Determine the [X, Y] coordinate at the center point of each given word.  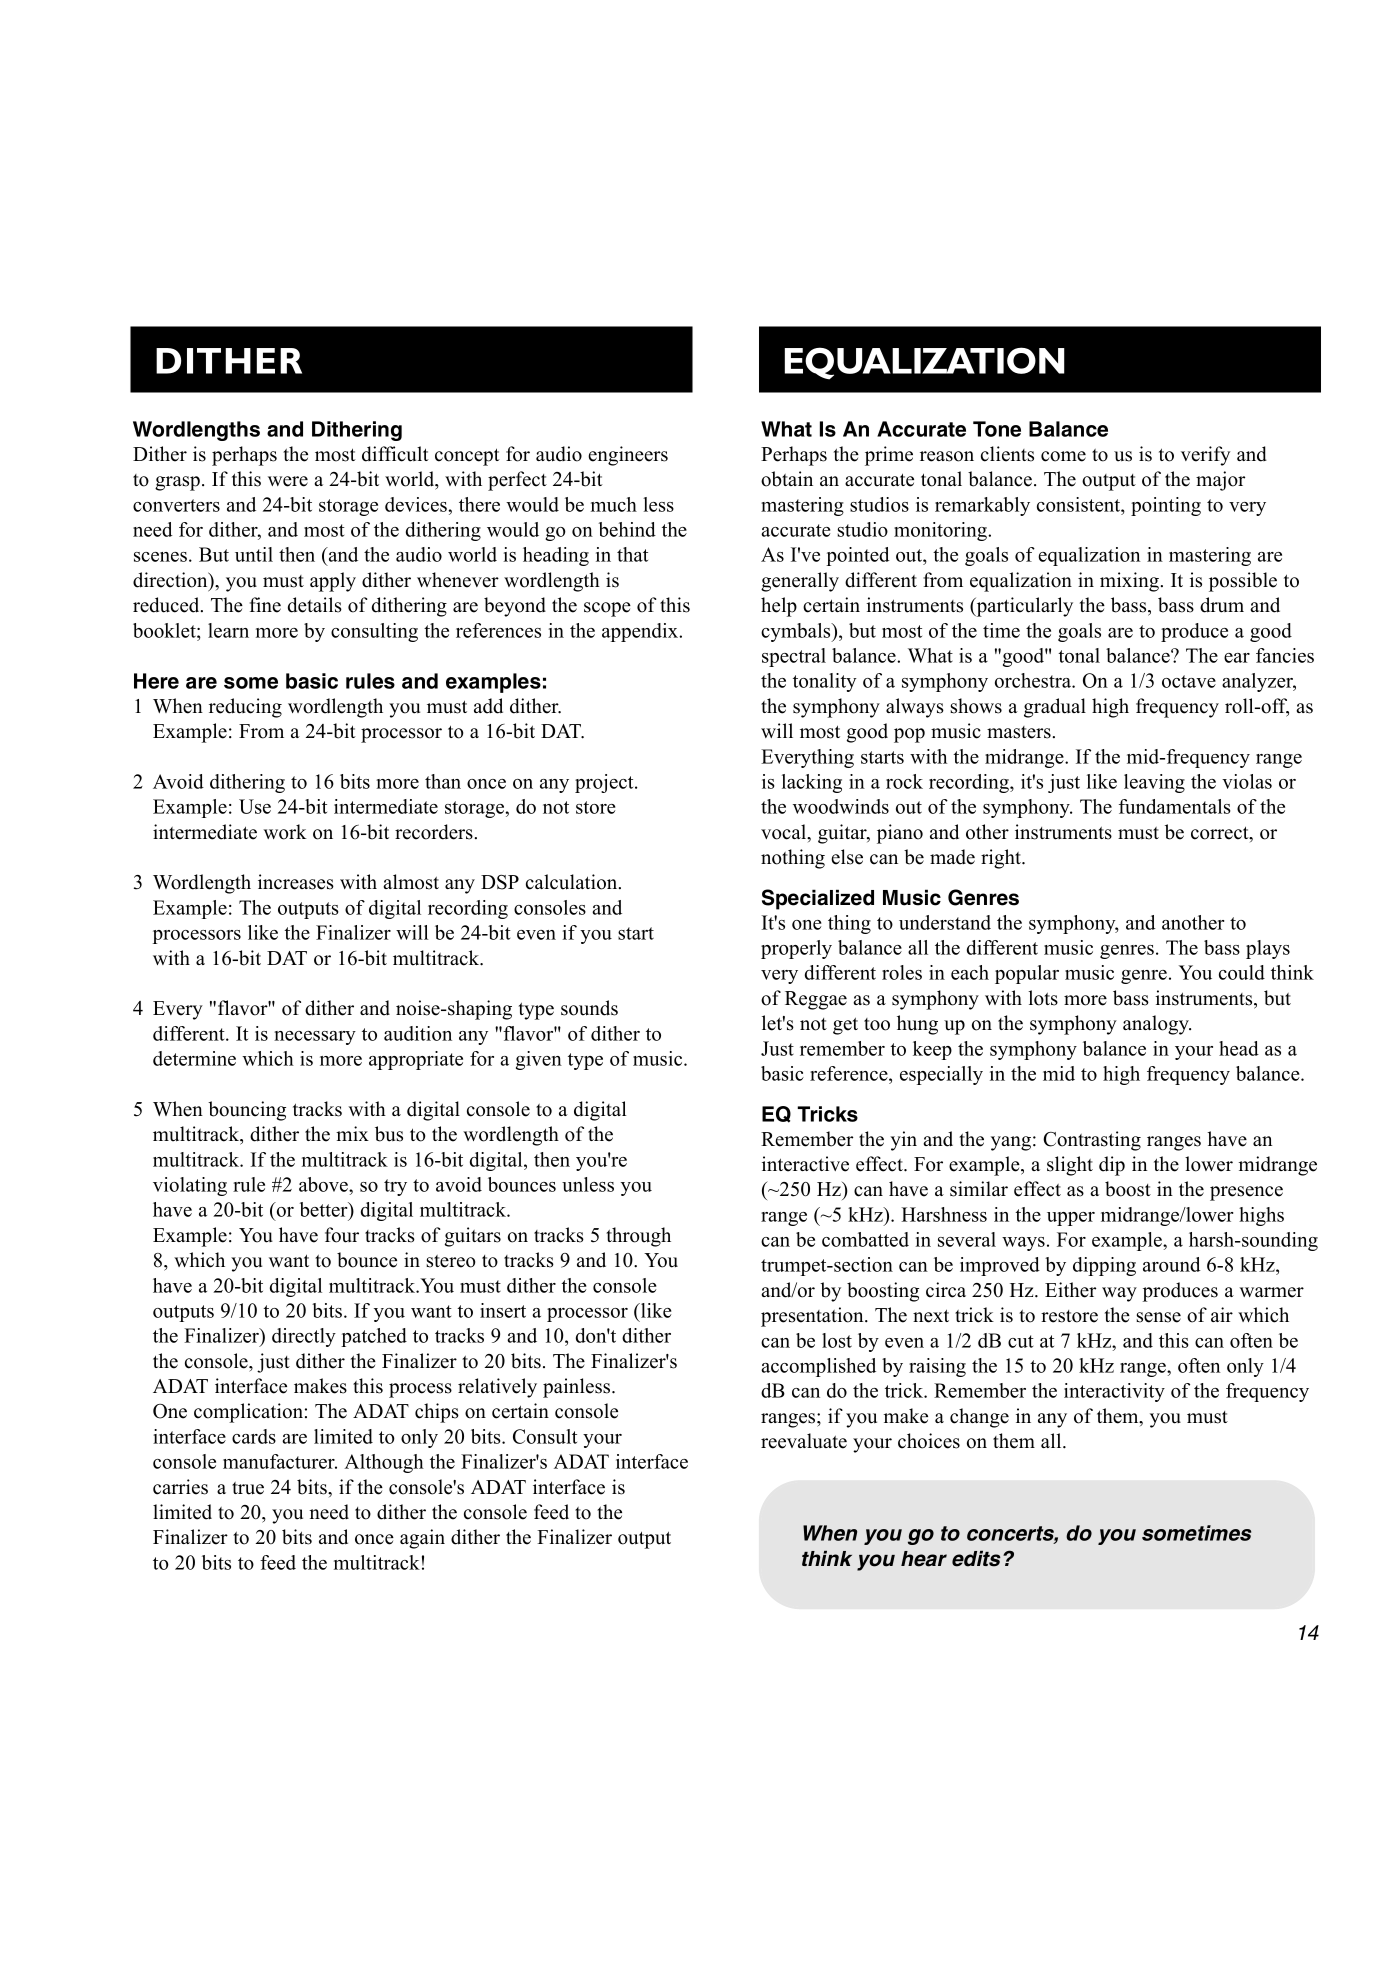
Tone [997, 429]
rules [370, 681]
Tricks [827, 1114]
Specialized [818, 899]
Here [156, 681]
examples [493, 683]
